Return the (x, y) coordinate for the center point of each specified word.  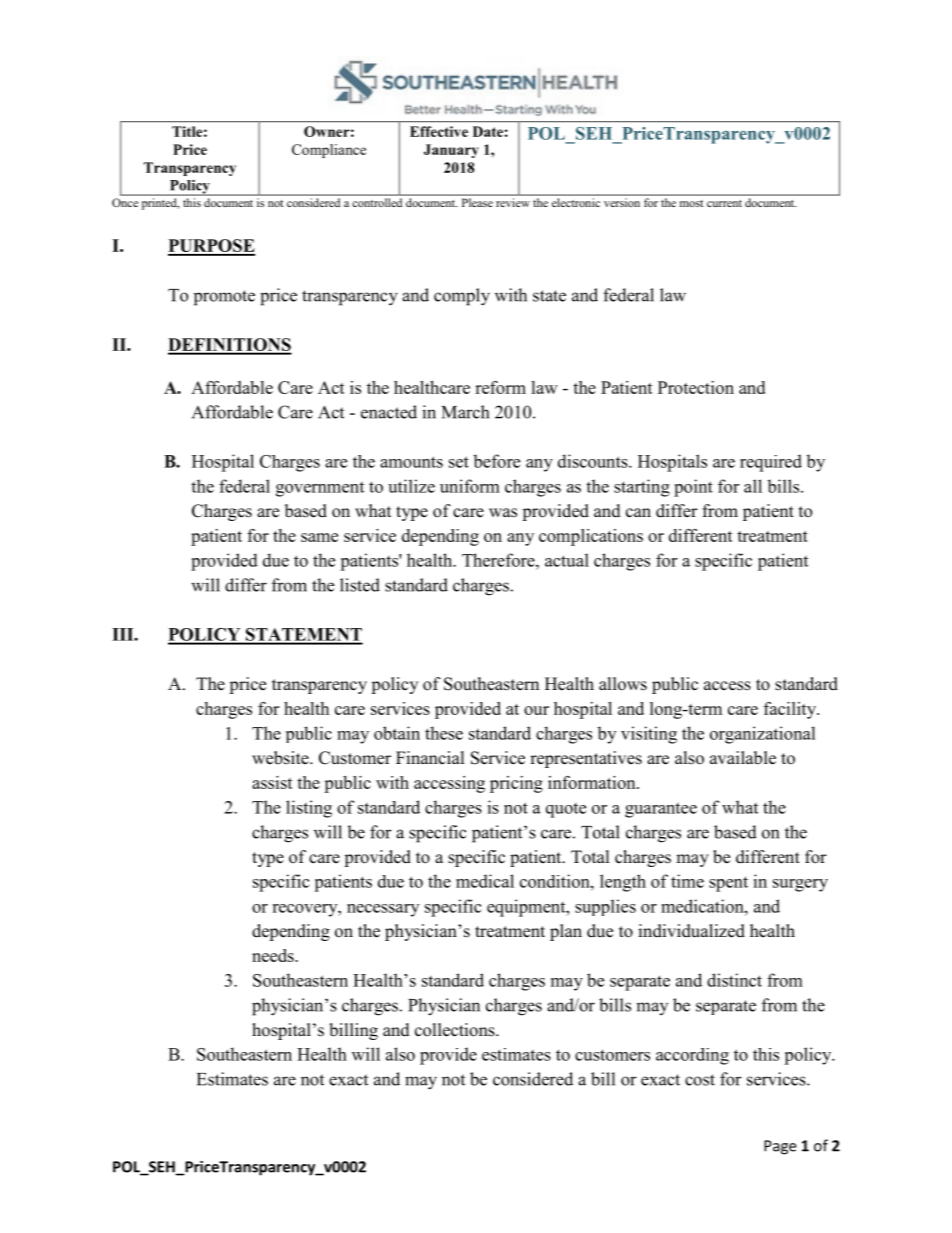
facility (791, 710)
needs (274, 955)
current (724, 203)
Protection (696, 387)
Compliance (329, 151)
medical (485, 881)
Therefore (499, 560)
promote (224, 298)
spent (728, 884)
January (451, 151)
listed (360, 585)
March (465, 412)
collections (456, 1030)
